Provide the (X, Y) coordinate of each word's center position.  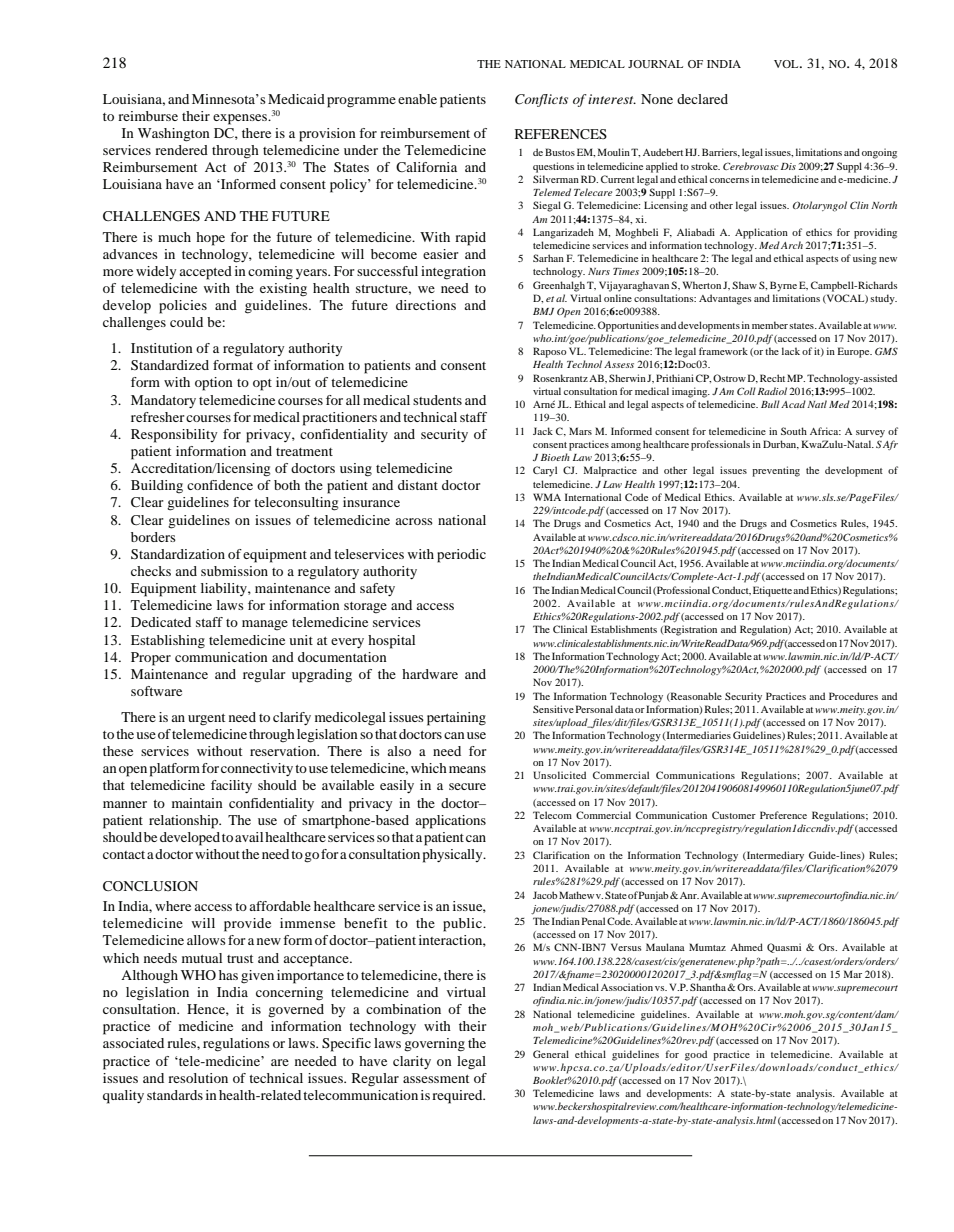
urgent (206, 720)
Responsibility (174, 436)
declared (702, 99)
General (551, 1054)
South (794, 431)
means (467, 769)
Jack (543, 431)
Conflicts (541, 100)
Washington (174, 135)
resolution (198, 1078)
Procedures (853, 696)
